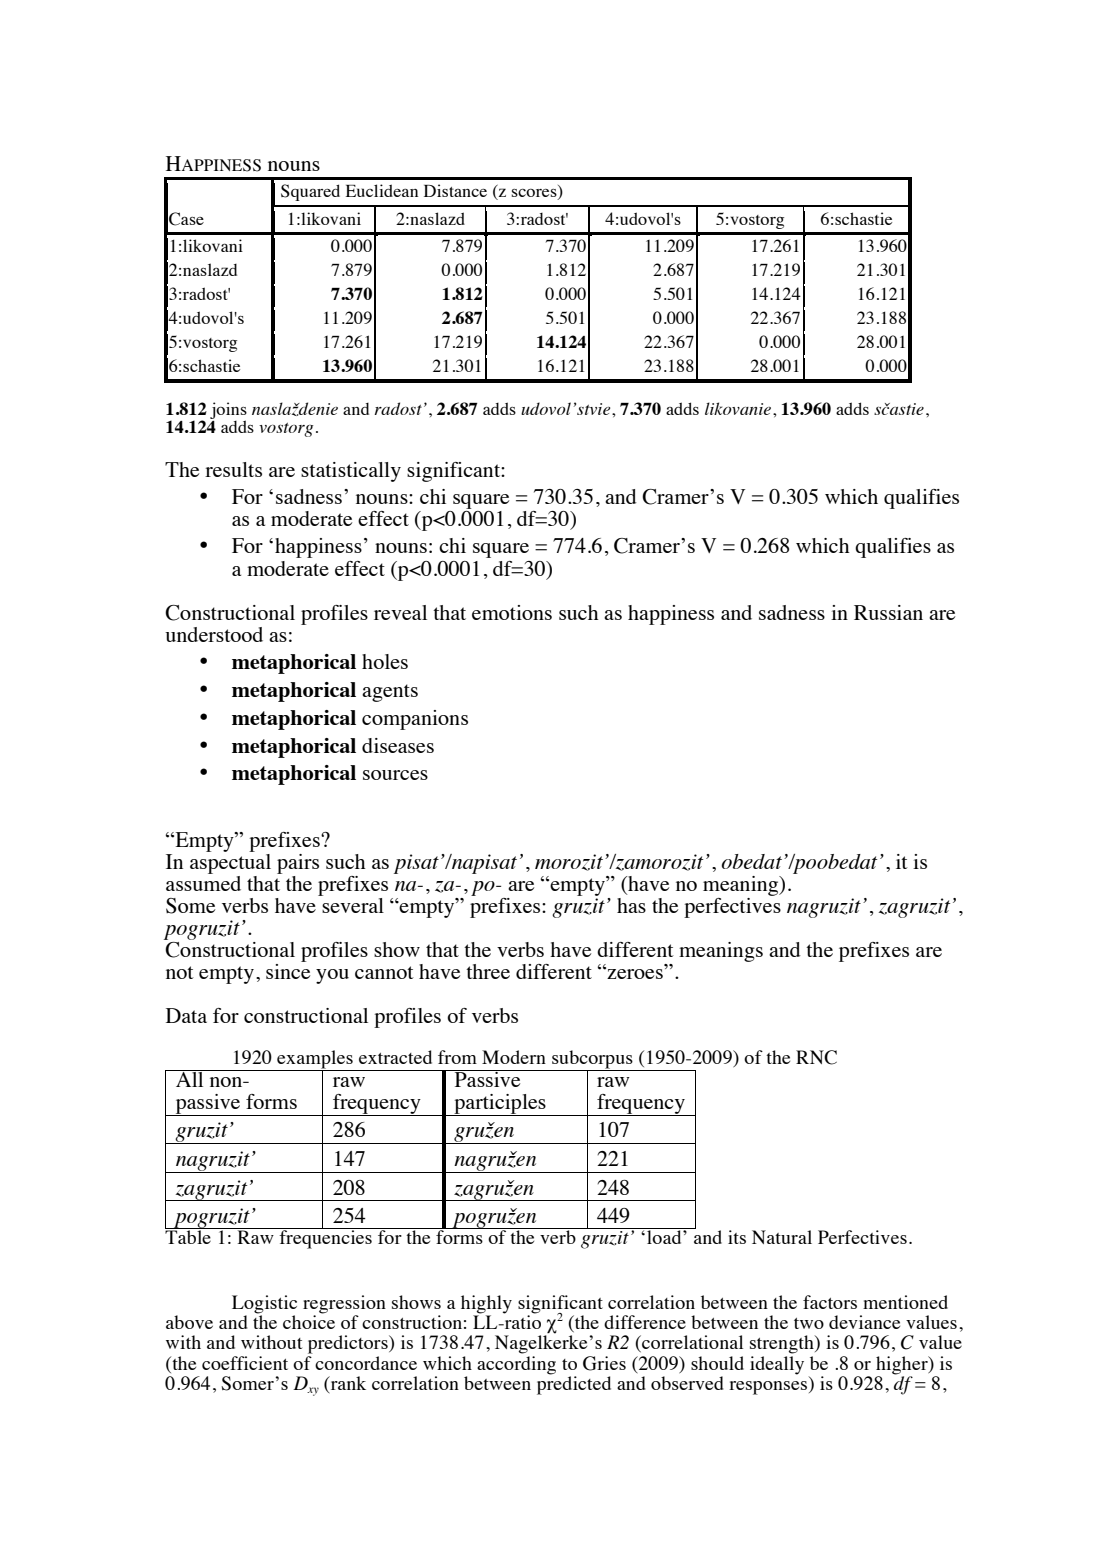  I want to click on reveal, so click(400, 612).
